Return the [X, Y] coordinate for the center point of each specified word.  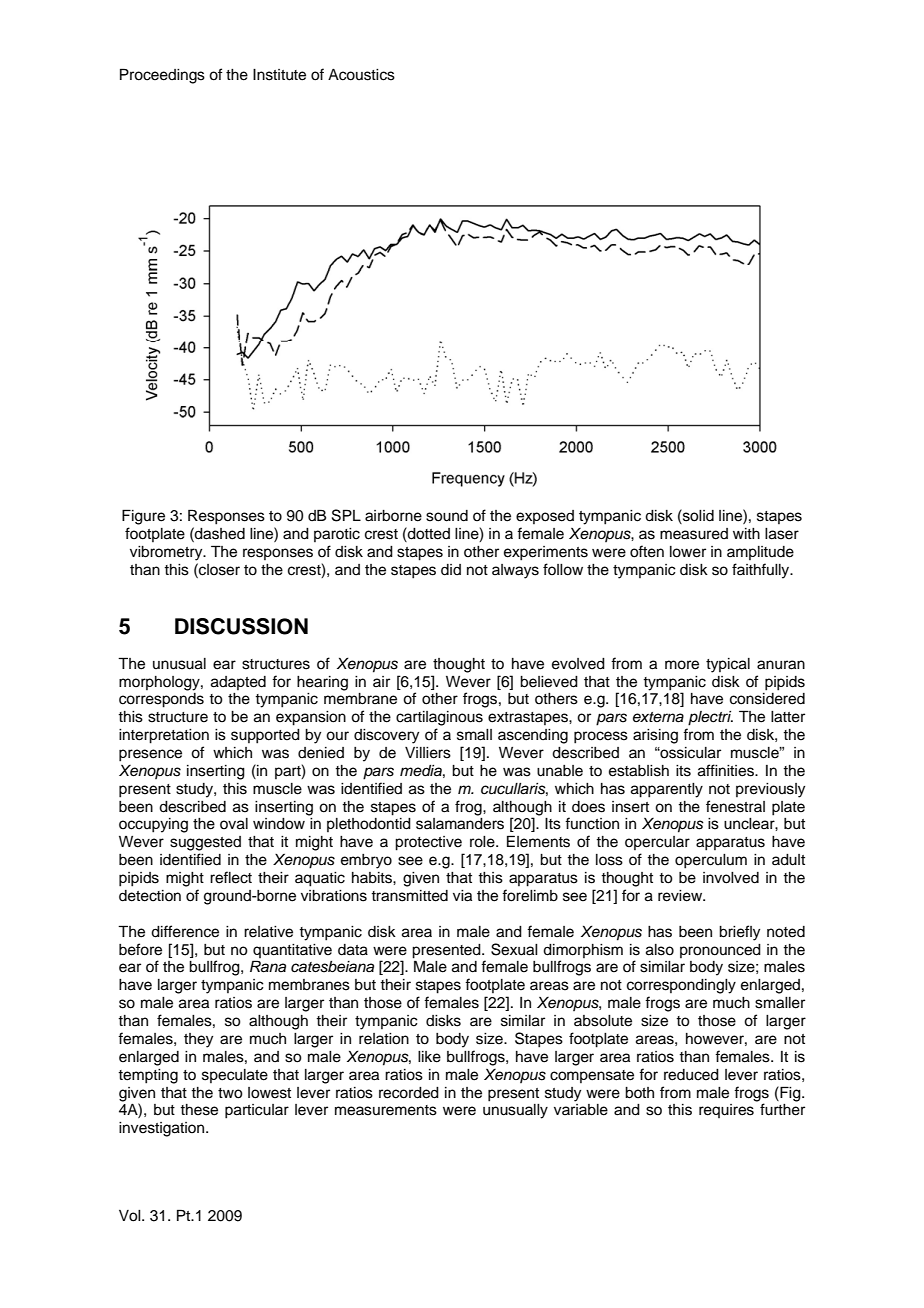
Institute [279, 75]
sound [447, 516]
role [483, 842]
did [451, 570]
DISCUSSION [241, 626]
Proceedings [162, 76]
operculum [711, 861]
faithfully [762, 571]
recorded [409, 1093]
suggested [205, 843]
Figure [143, 517]
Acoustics [361, 75]
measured [694, 534]
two [230, 1093]
